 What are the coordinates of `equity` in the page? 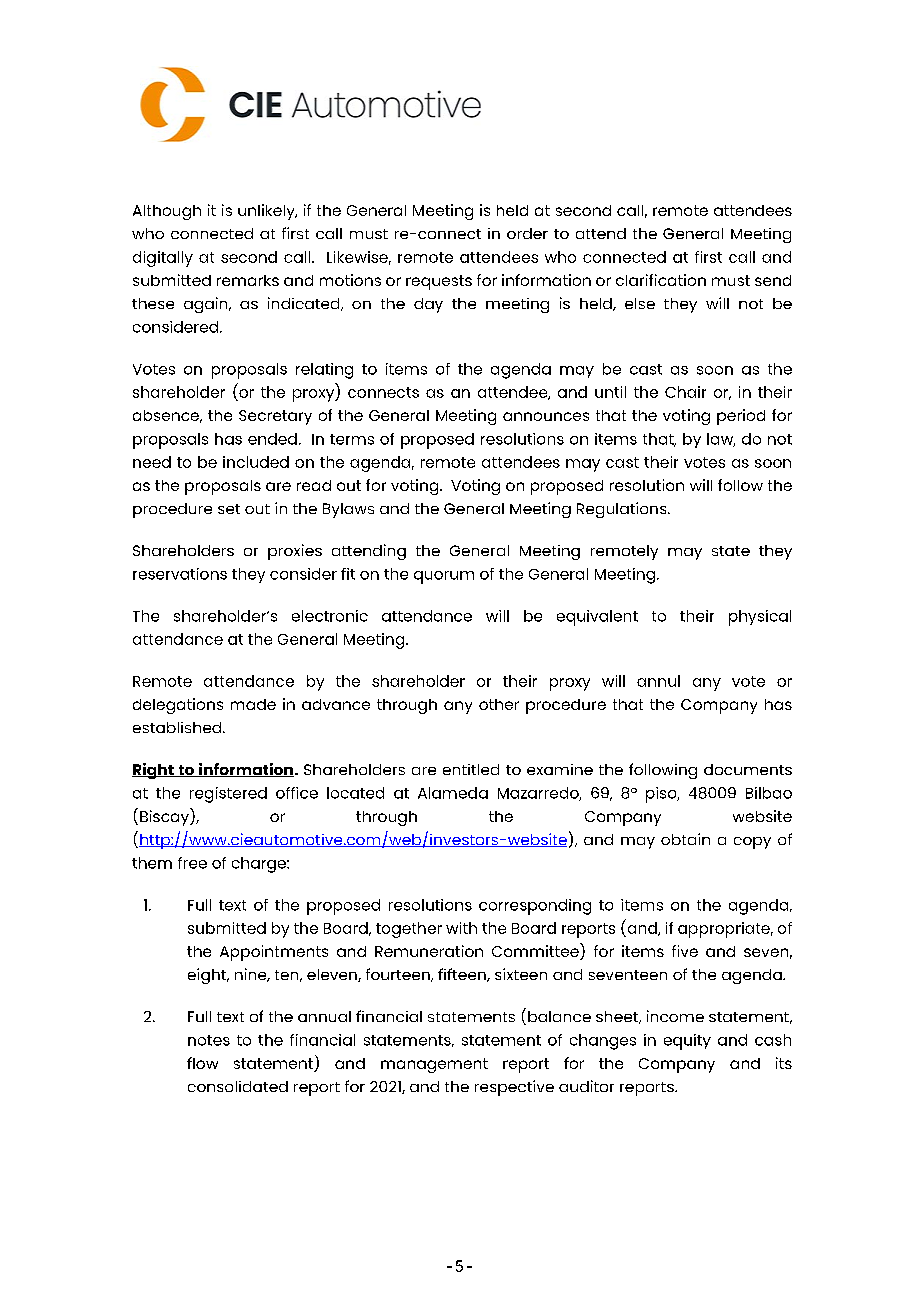 It's located at (687, 1042).
